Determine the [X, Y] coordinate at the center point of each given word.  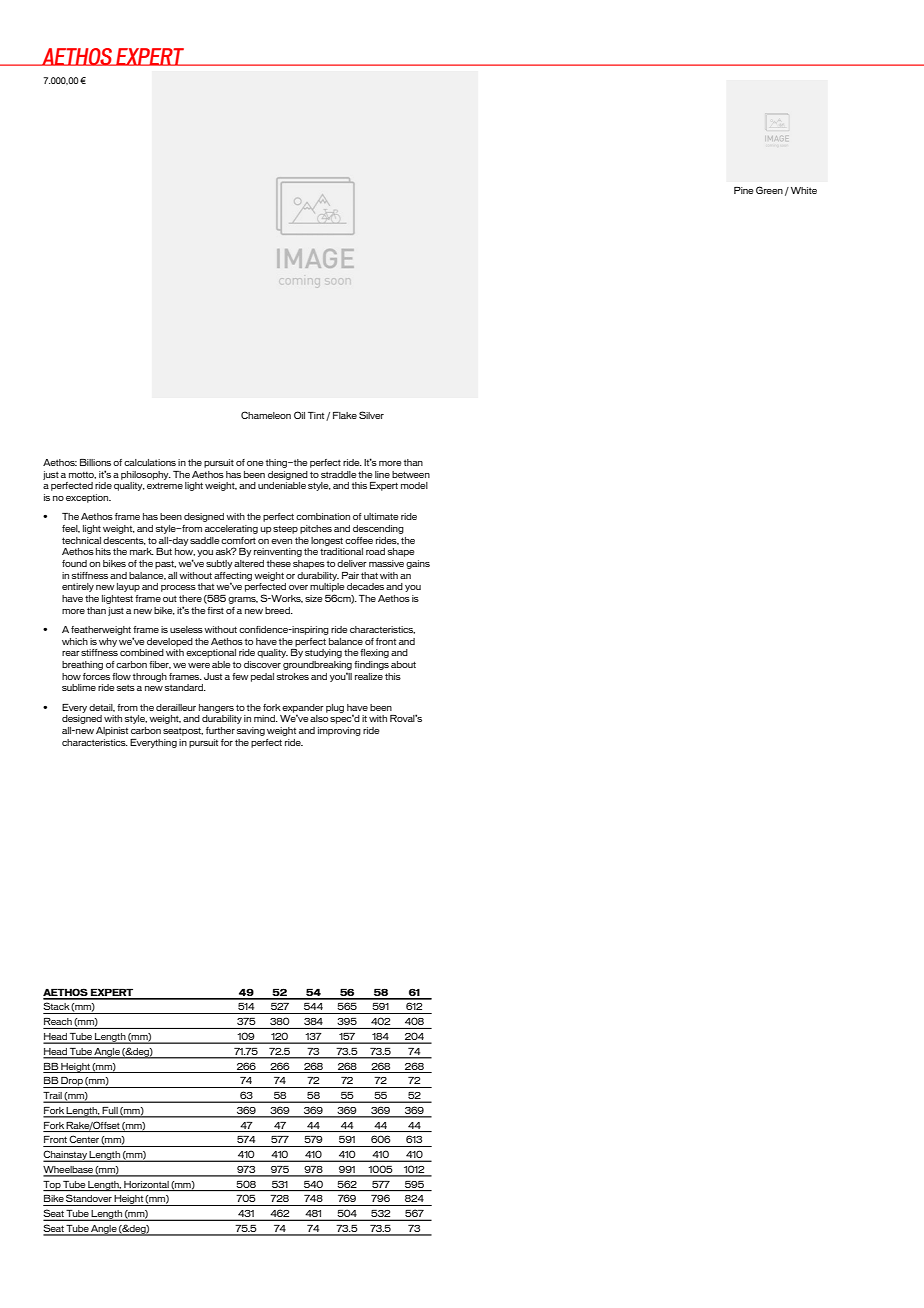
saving [251, 731]
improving [339, 731]
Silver [371, 415]
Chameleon [266, 415]
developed [170, 642]
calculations [150, 462]
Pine [743, 190]
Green [769, 190]
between [411, 474]
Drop [72, 1082]
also [319, 718]
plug [335, 708]
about [403, 664]
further [220, 730]
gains [418, 564]
